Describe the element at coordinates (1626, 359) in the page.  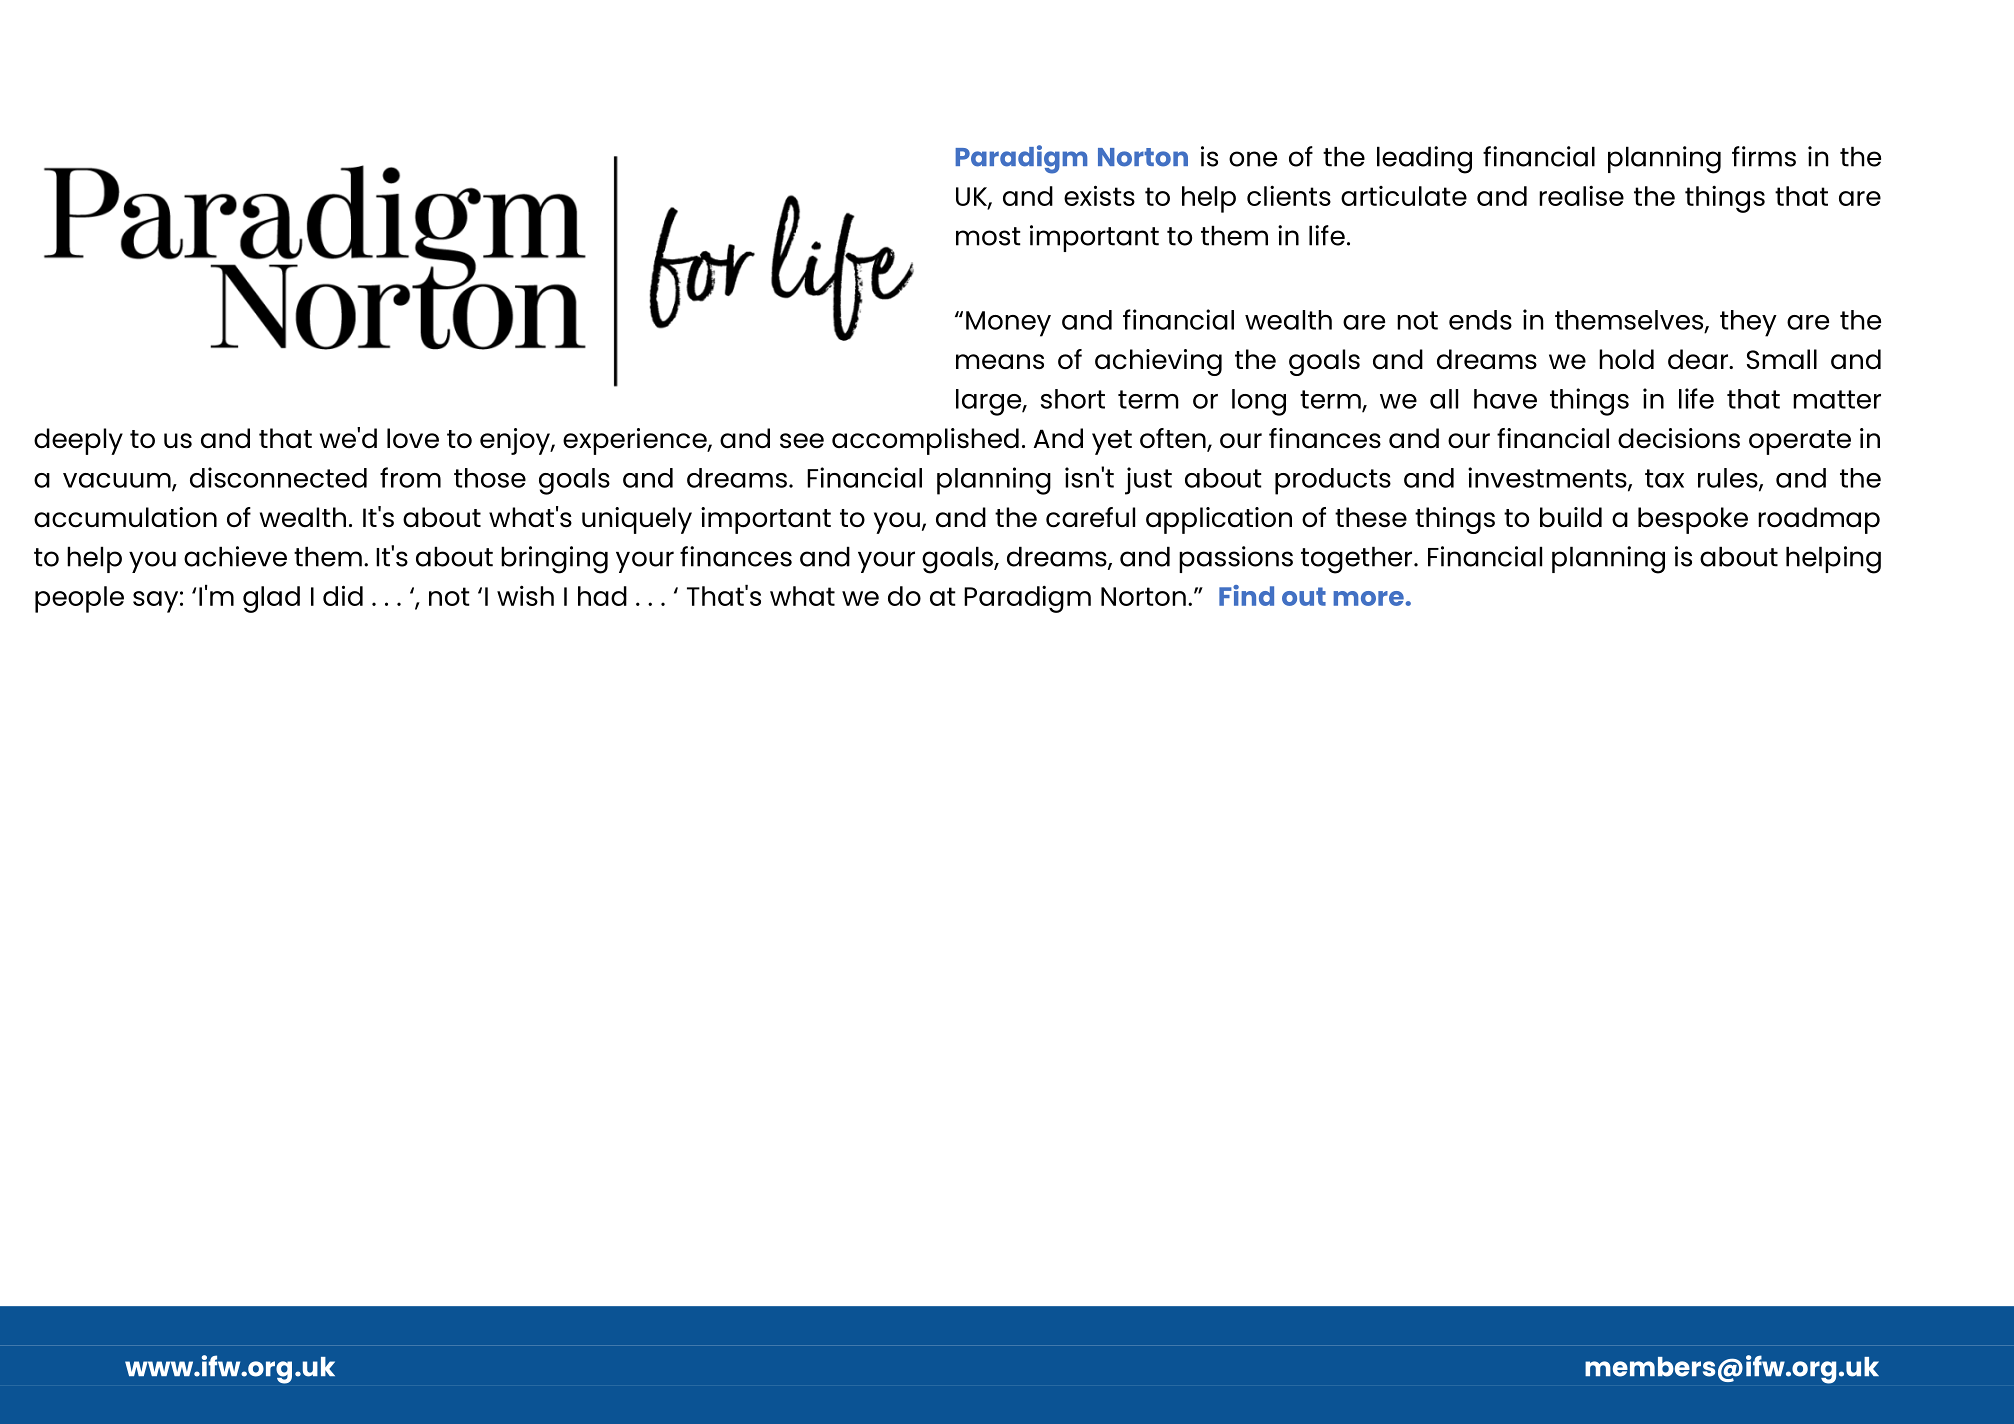
I see `hold` at that location.
